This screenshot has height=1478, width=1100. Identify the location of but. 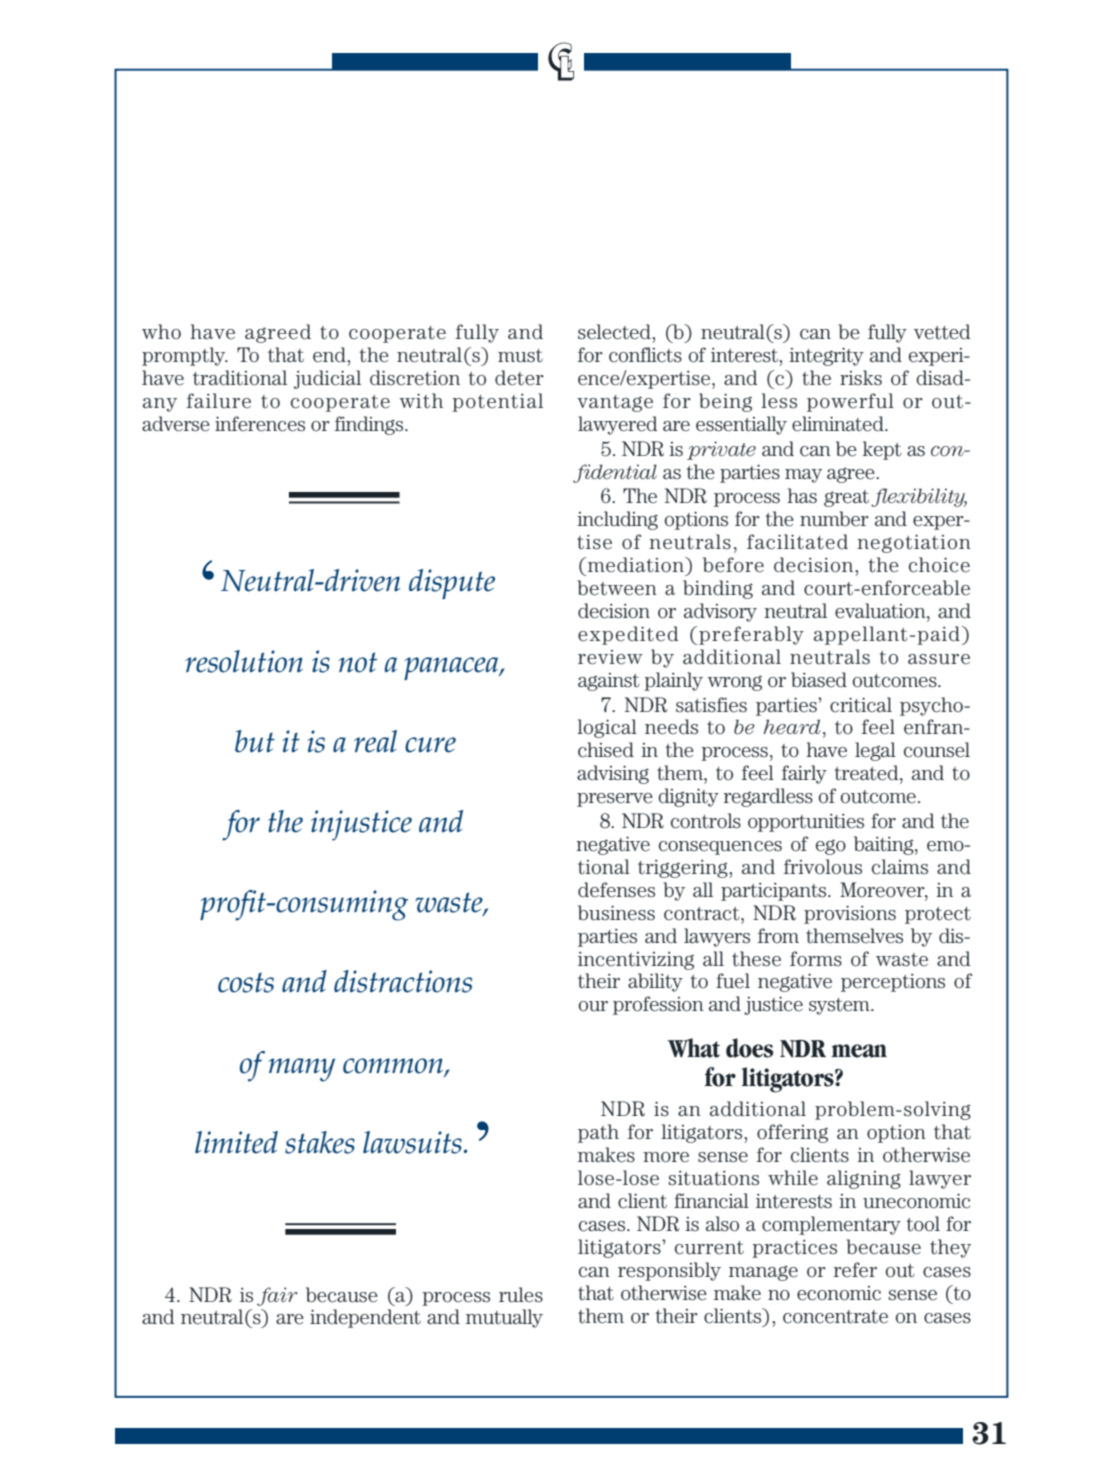
(255, 741).
